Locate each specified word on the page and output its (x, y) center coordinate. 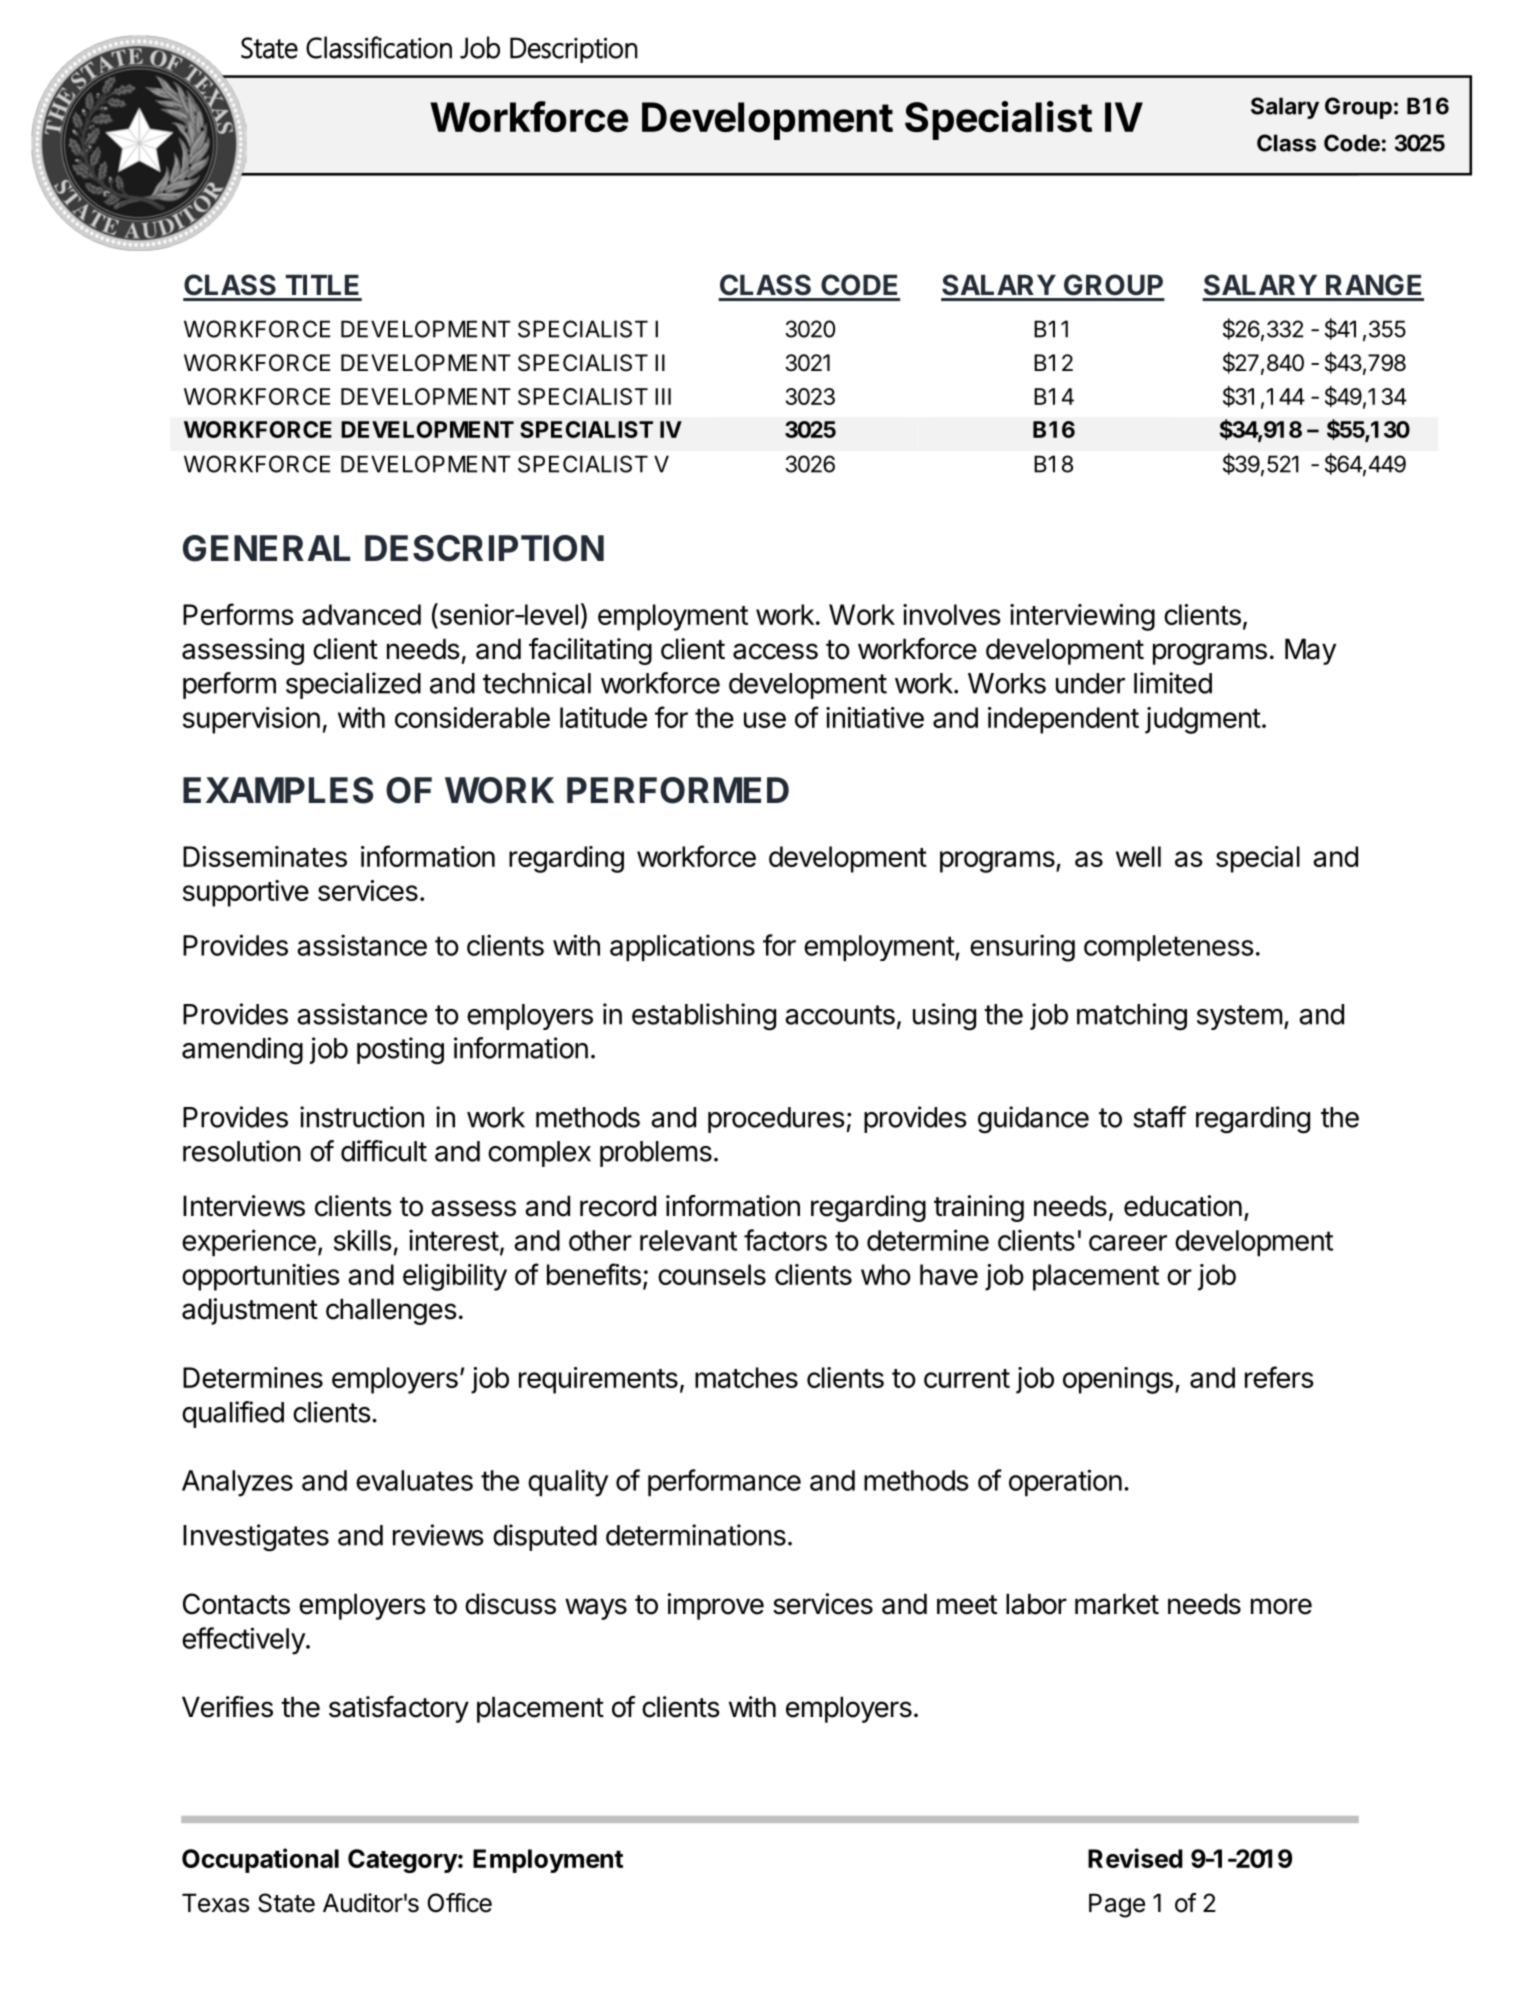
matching (1132, 1017)
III (663, 396)
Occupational (260, 1860)
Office (459, 1903)
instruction (362, 1117)
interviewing (1082, 617)
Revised (1135, 1858)
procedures (776, 1120)
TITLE (322, 285)
